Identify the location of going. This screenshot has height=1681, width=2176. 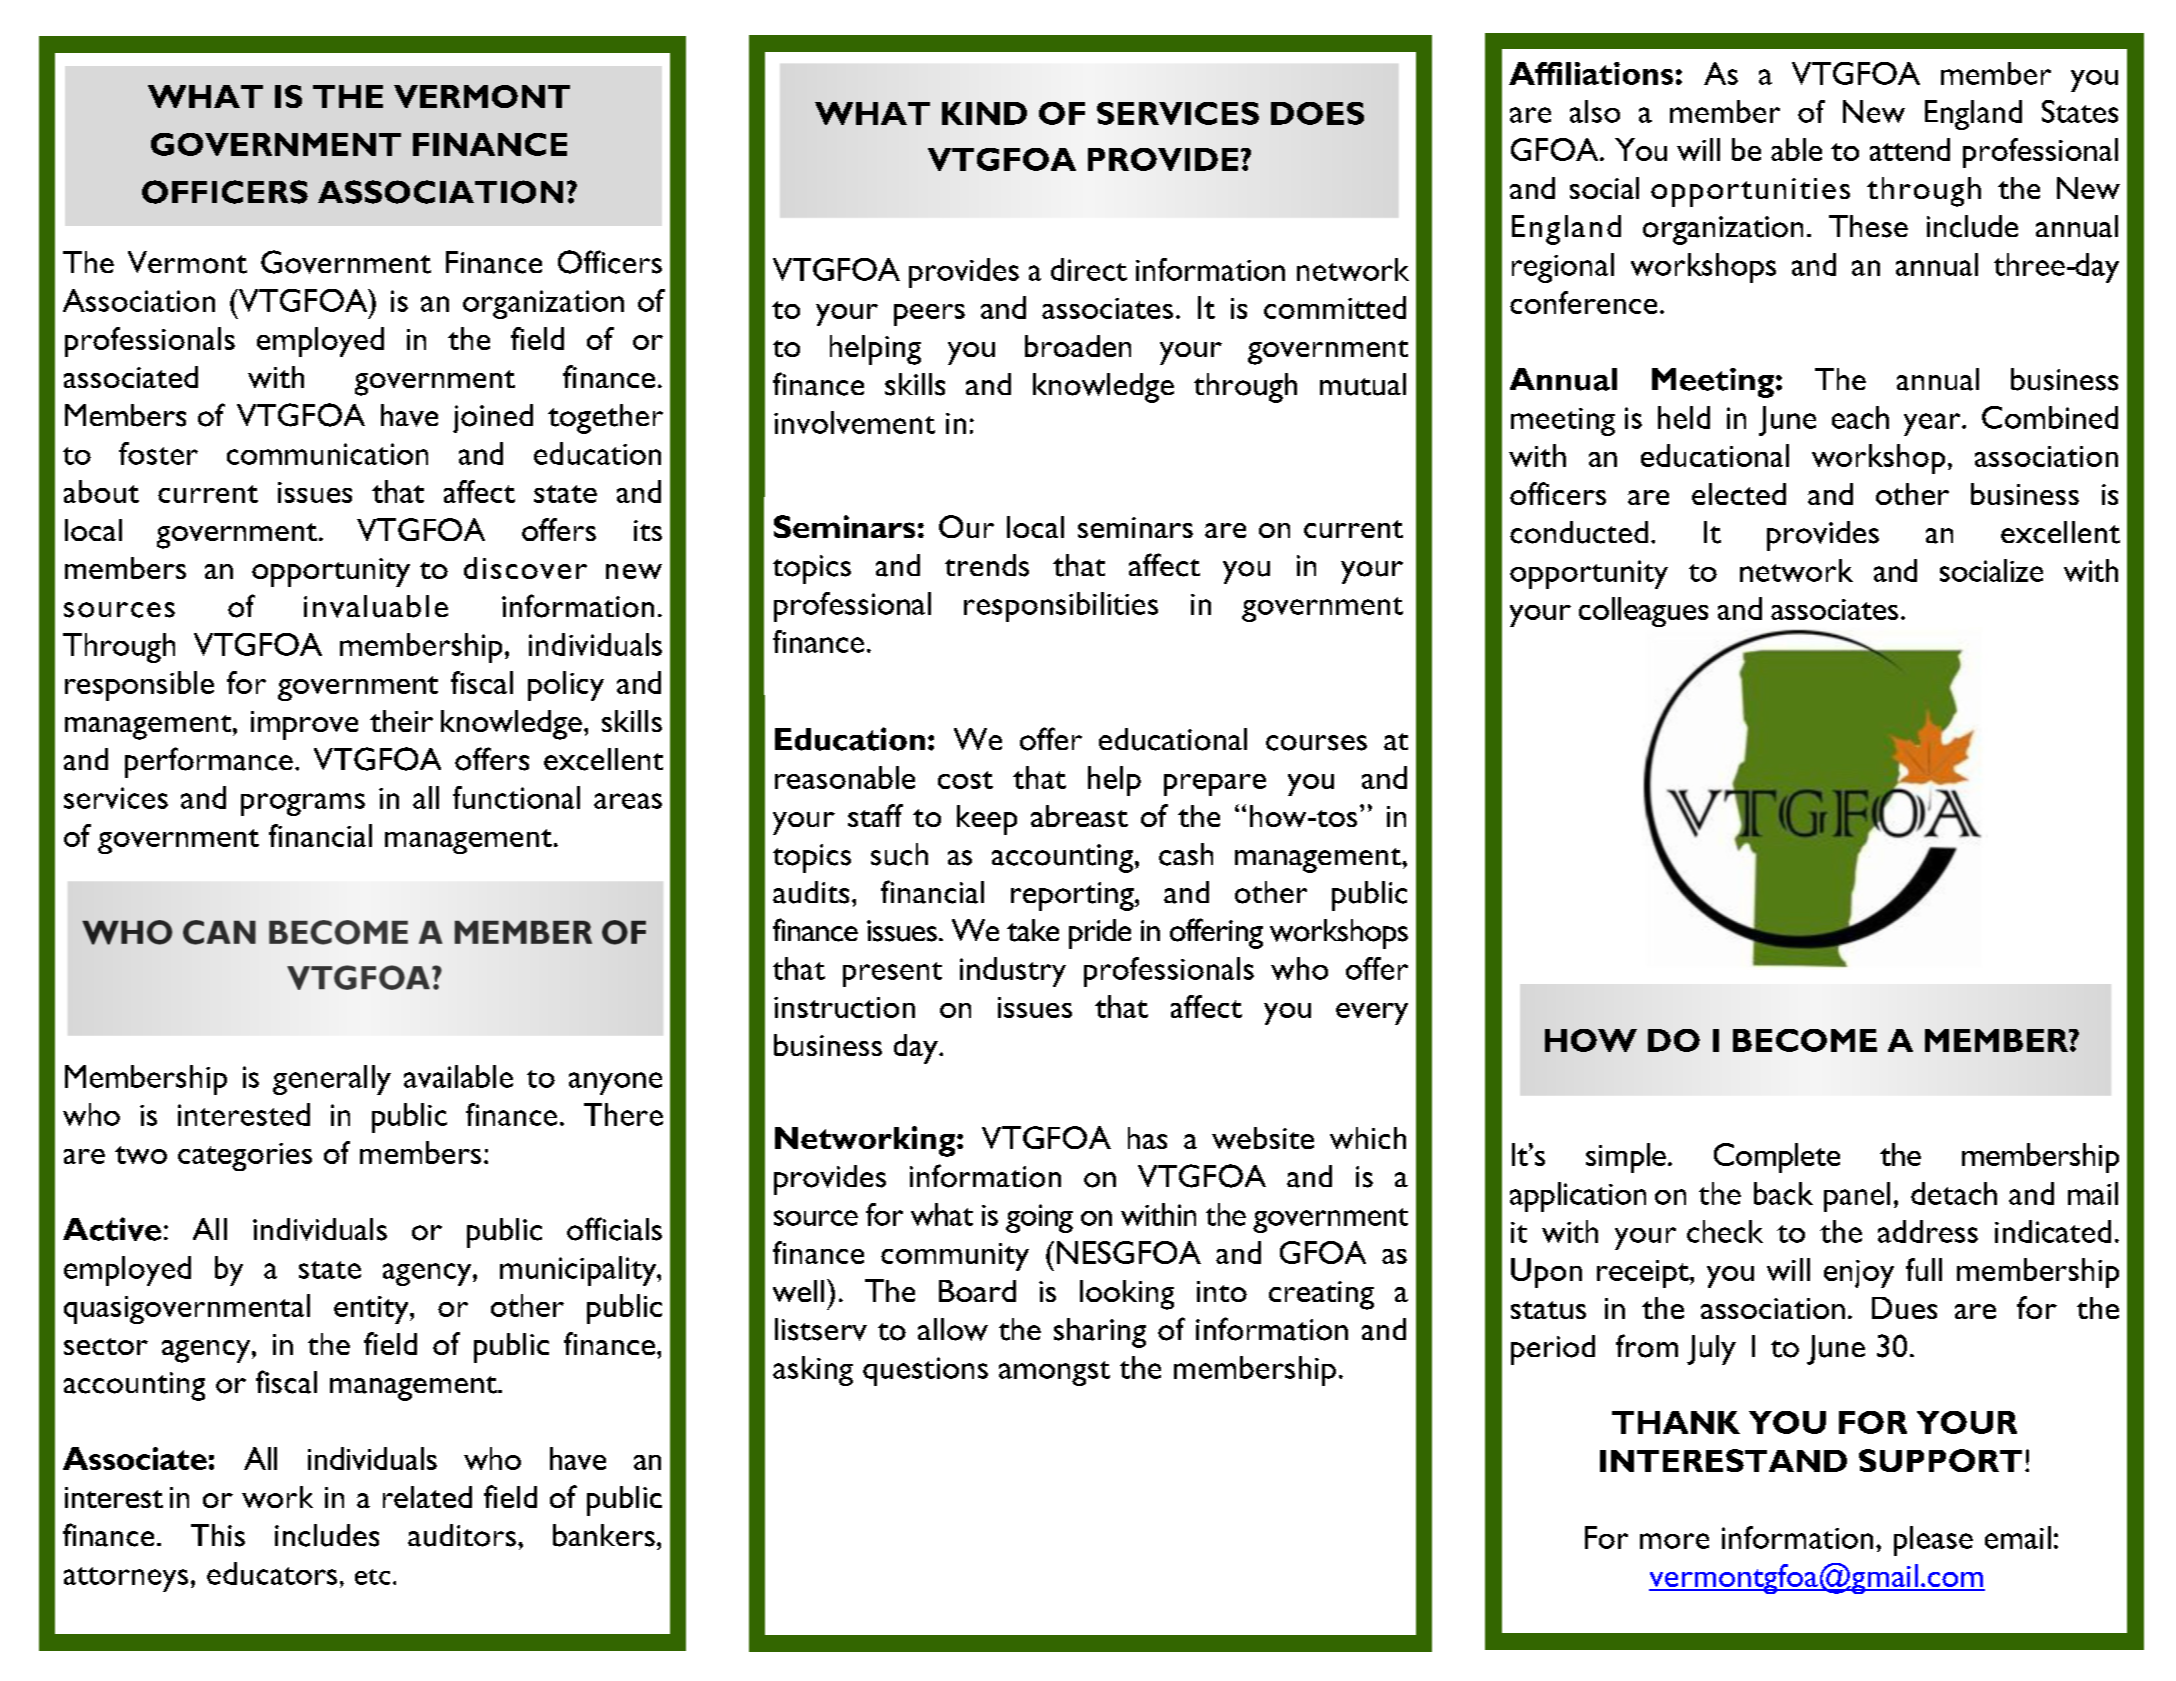
(1039, 1218).
